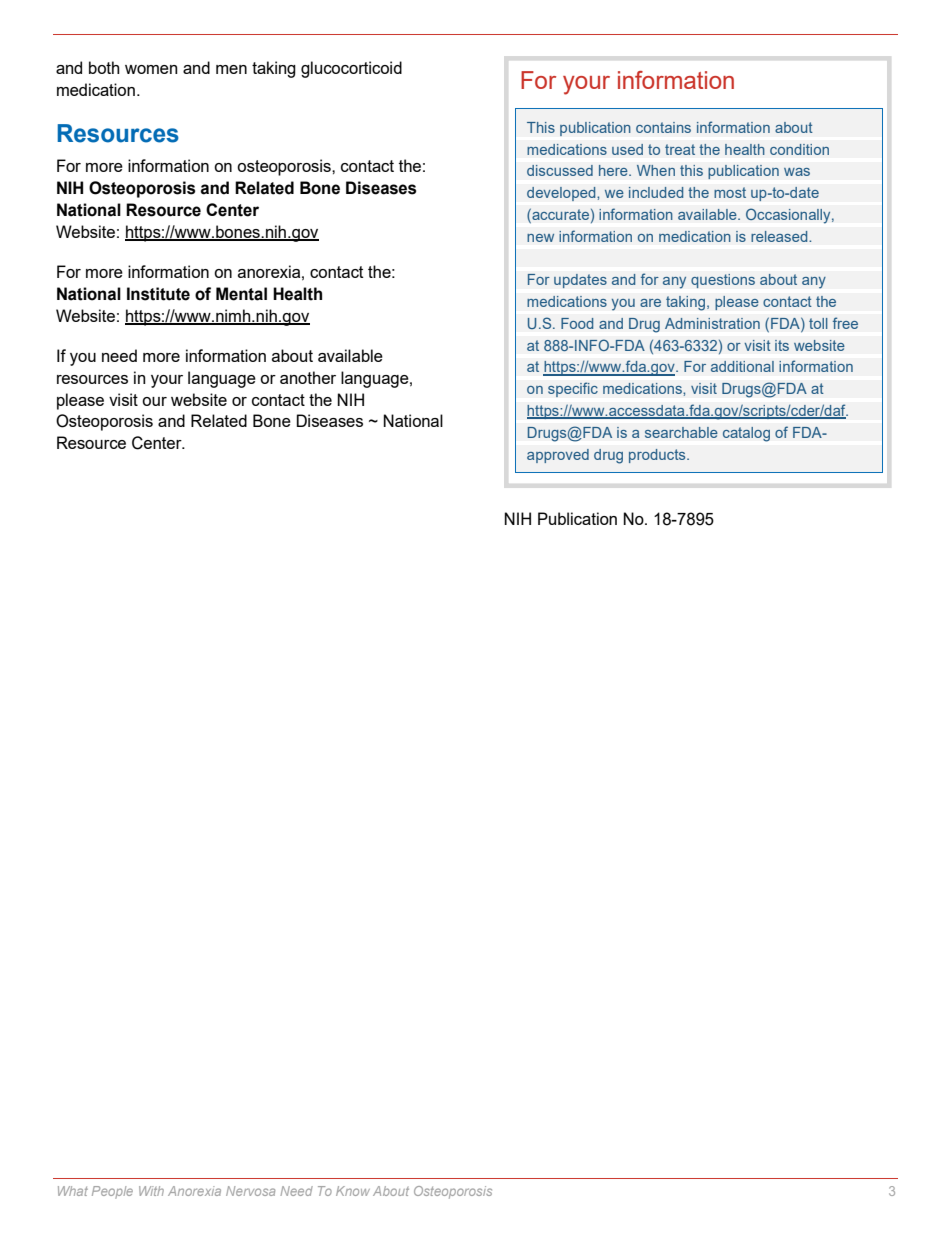 Image resolution: width=952 pixels, height=1233 pixels. Describe the element at coordinates (658, 456) in the screenshot. I see `products` at that location.
